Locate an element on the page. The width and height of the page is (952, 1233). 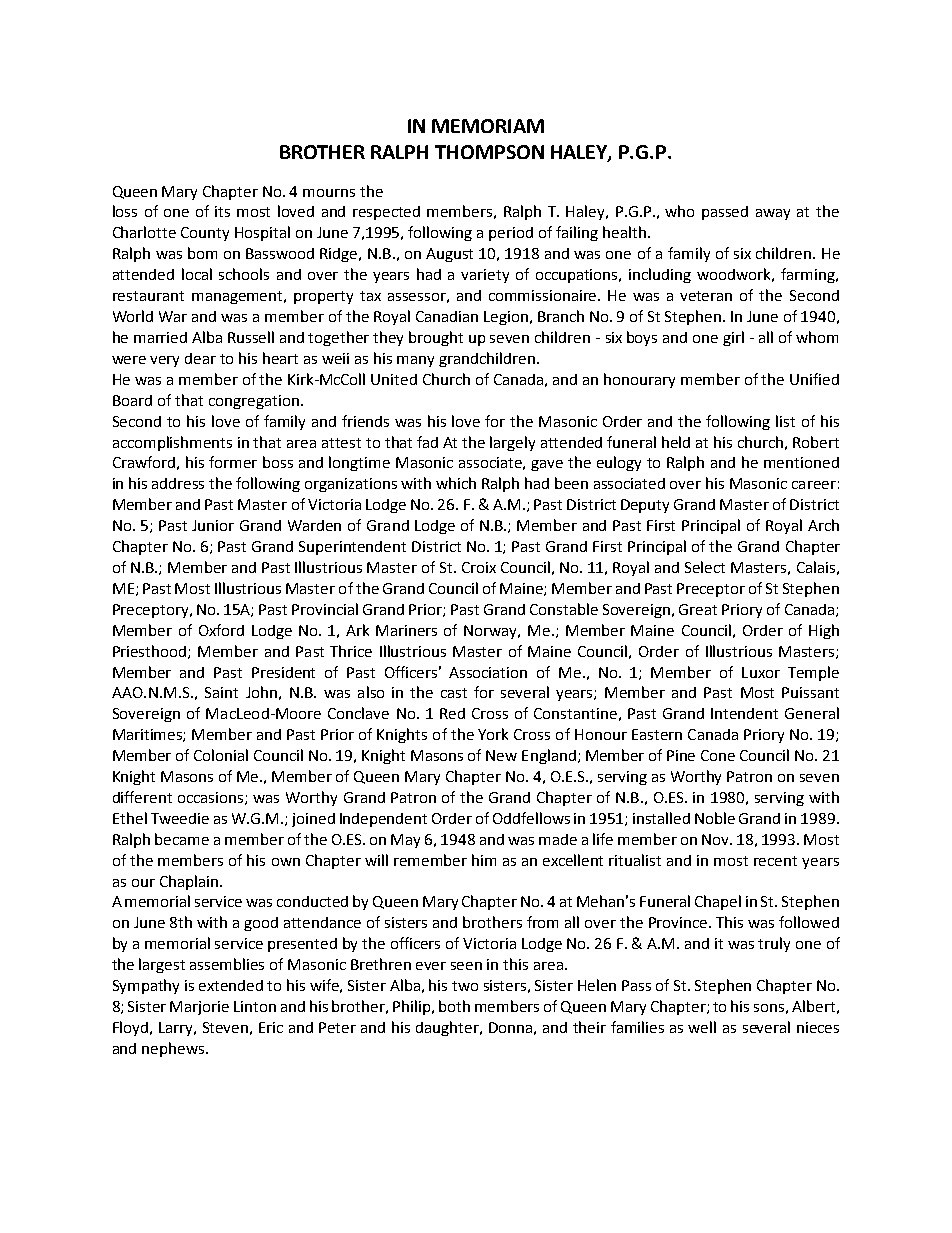
away is located at coordinates (773, 214).
